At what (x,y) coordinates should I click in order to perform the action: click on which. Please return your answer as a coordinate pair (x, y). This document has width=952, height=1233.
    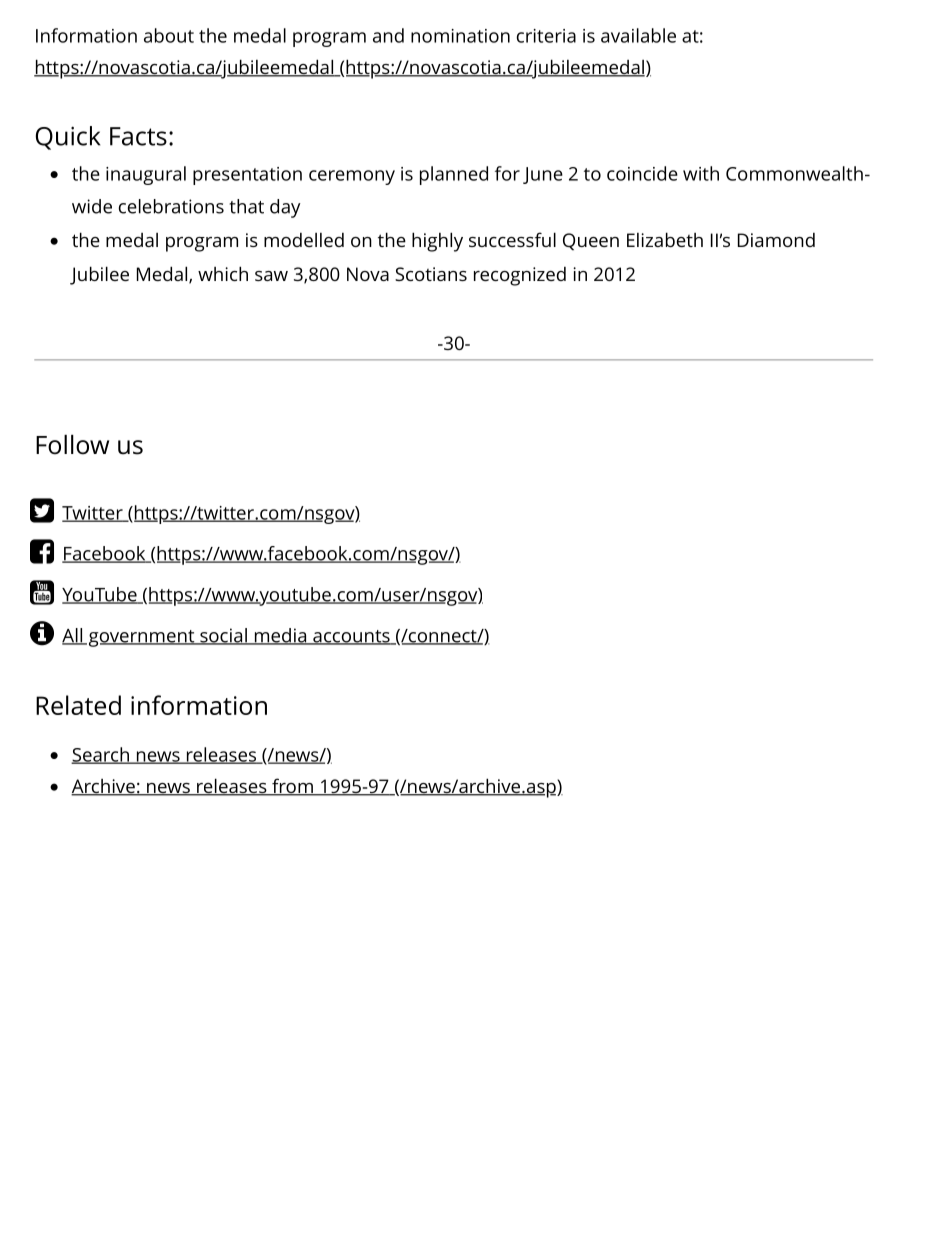
    Looking at the image, I should click on (223, 273).
